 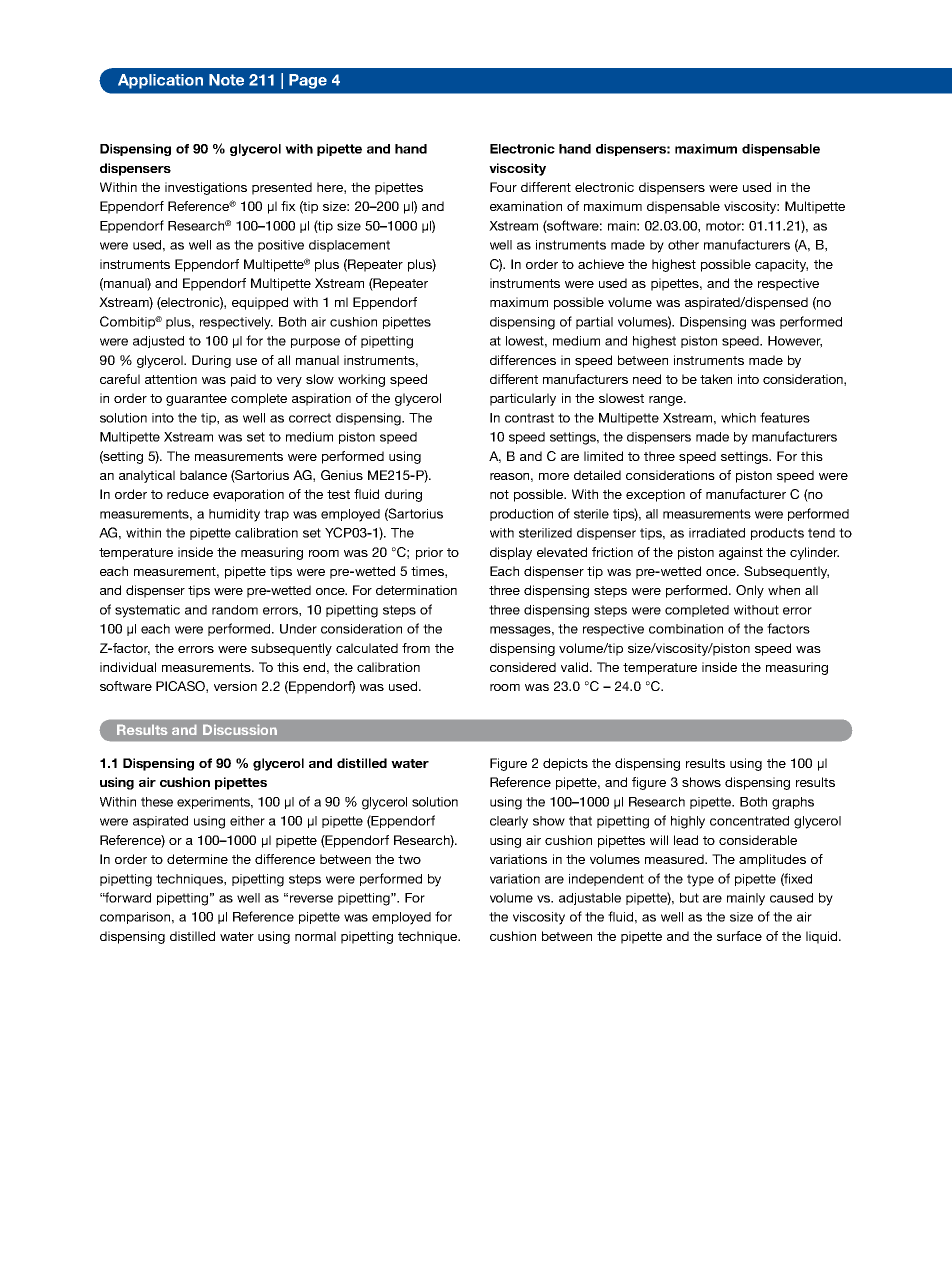 I want to click on Four, so click(x=503, y=187).
